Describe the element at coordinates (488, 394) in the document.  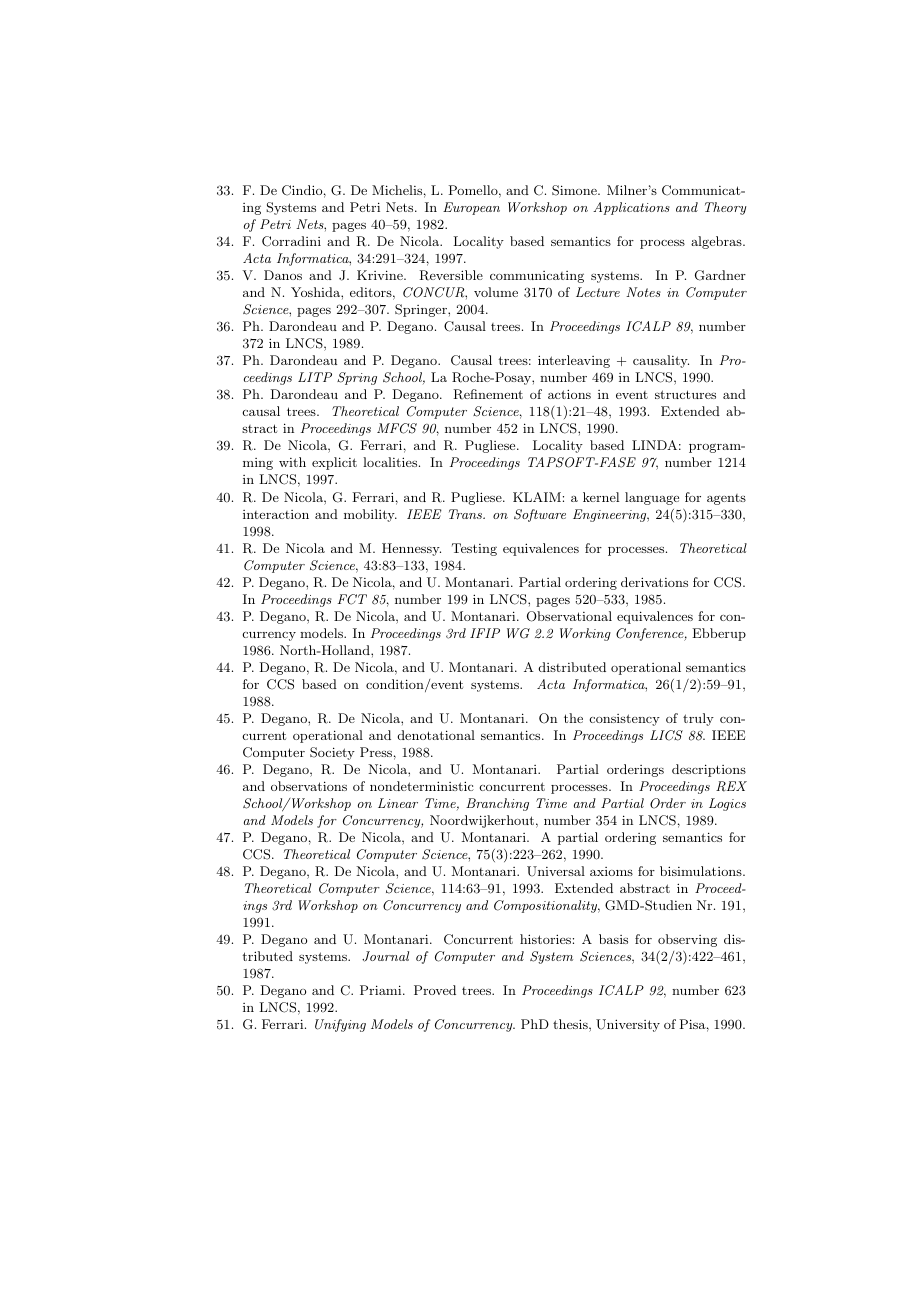
I see `Refinement` at that location.
